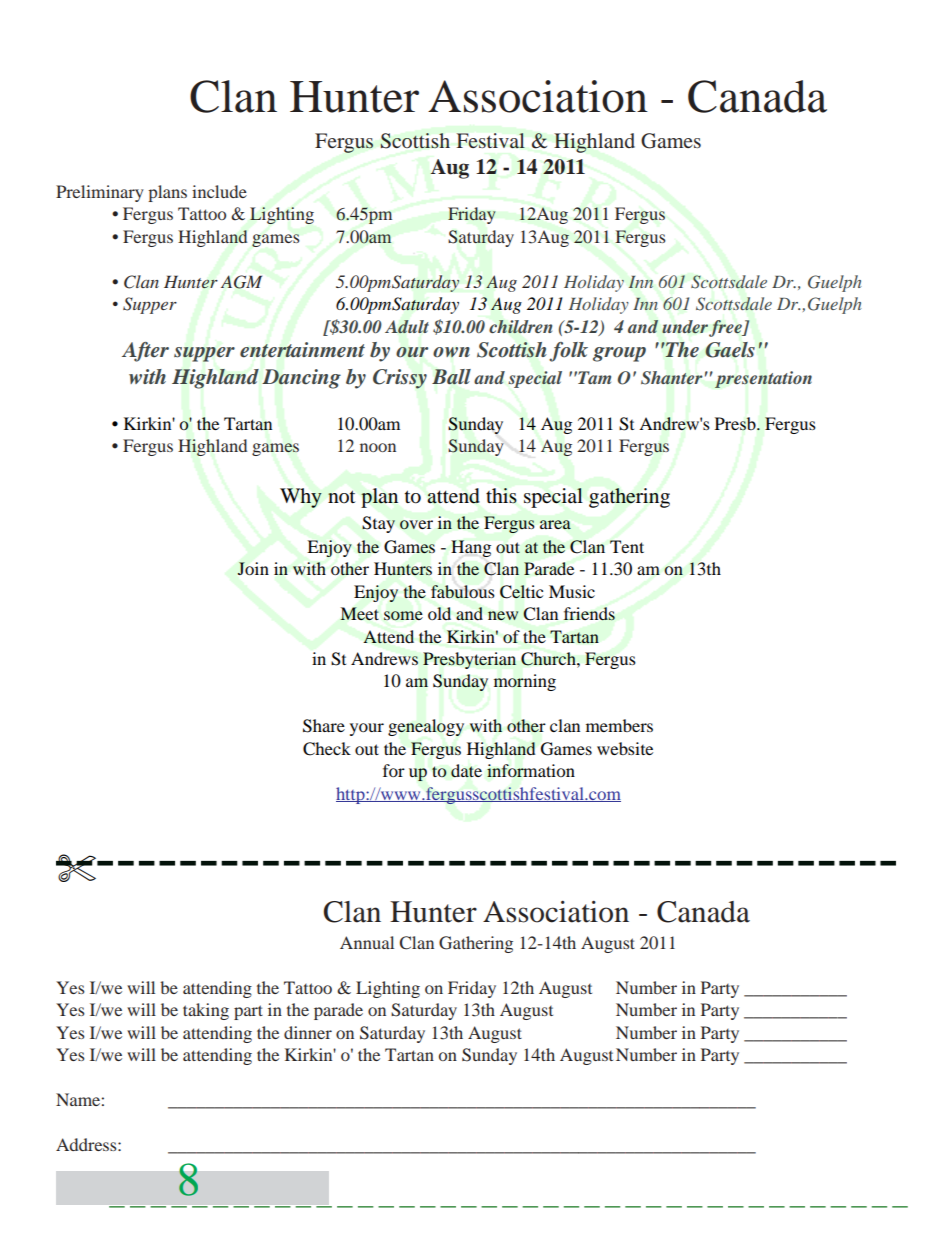 This image has width=952, height=1233. I want to click on Join, so click(253, 568).
